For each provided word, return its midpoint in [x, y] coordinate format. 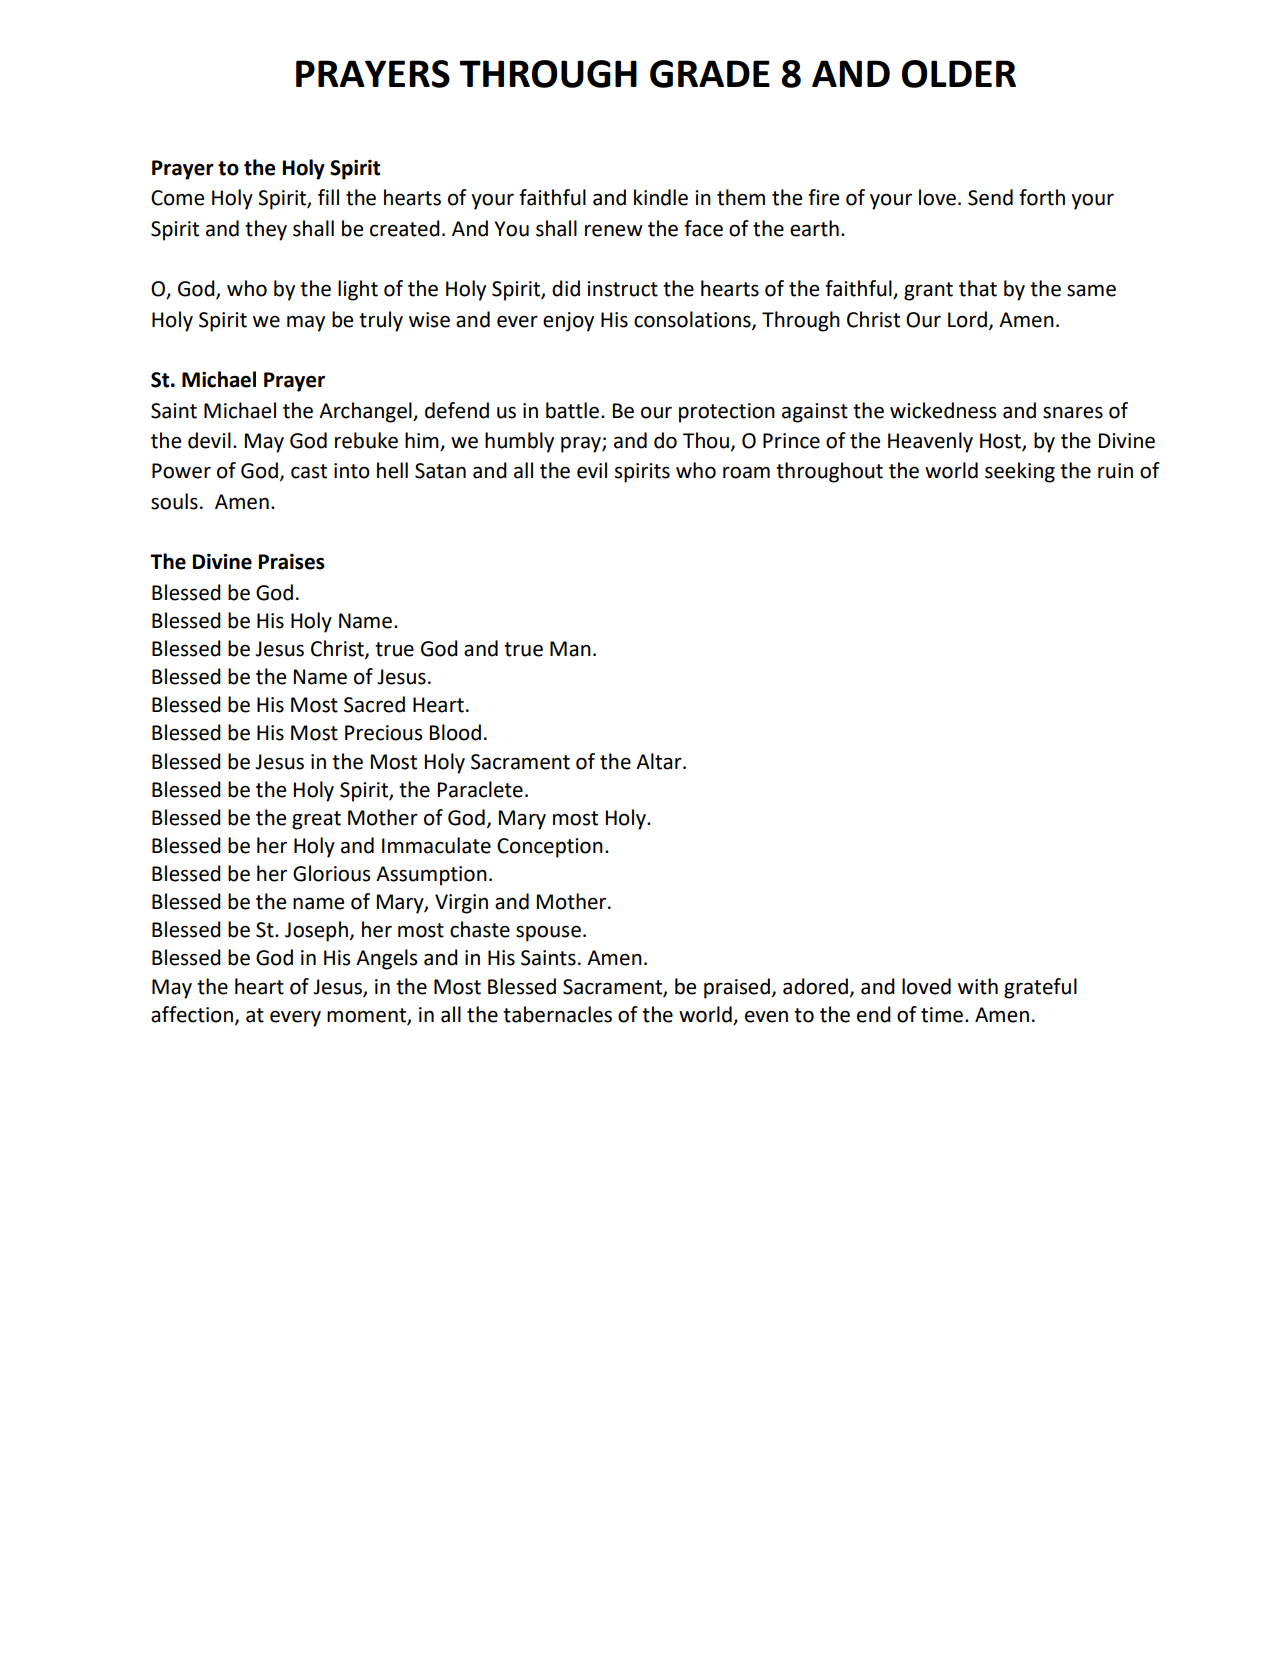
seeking [1020, 472]
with [978, 986]
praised [737, 988]
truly [381, 321]
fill [328, 197]
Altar [660, 761]
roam [746, 472]
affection [192, 1014]
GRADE [710, 74]
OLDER [959, 74]
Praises [292, 562]
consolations [693, 320]
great [316, 820]
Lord [967, 319]
